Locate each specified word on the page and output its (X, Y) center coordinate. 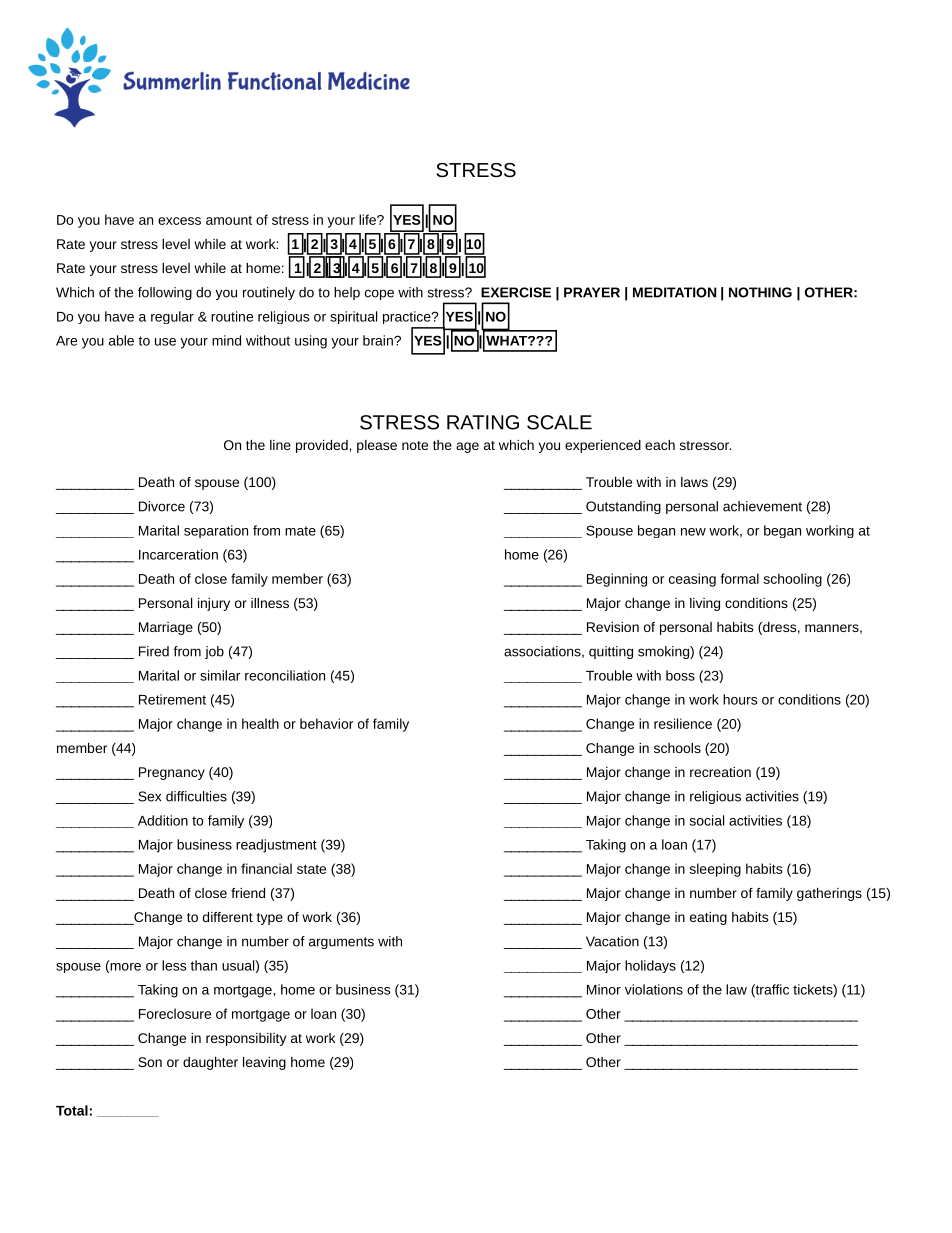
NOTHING (760, 292)
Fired (154, 651)
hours (740, 699)
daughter (210, 1063)
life (368, 219)
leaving (264, 1063)
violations (654, 989)
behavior (326, 723)
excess (179, 221)
